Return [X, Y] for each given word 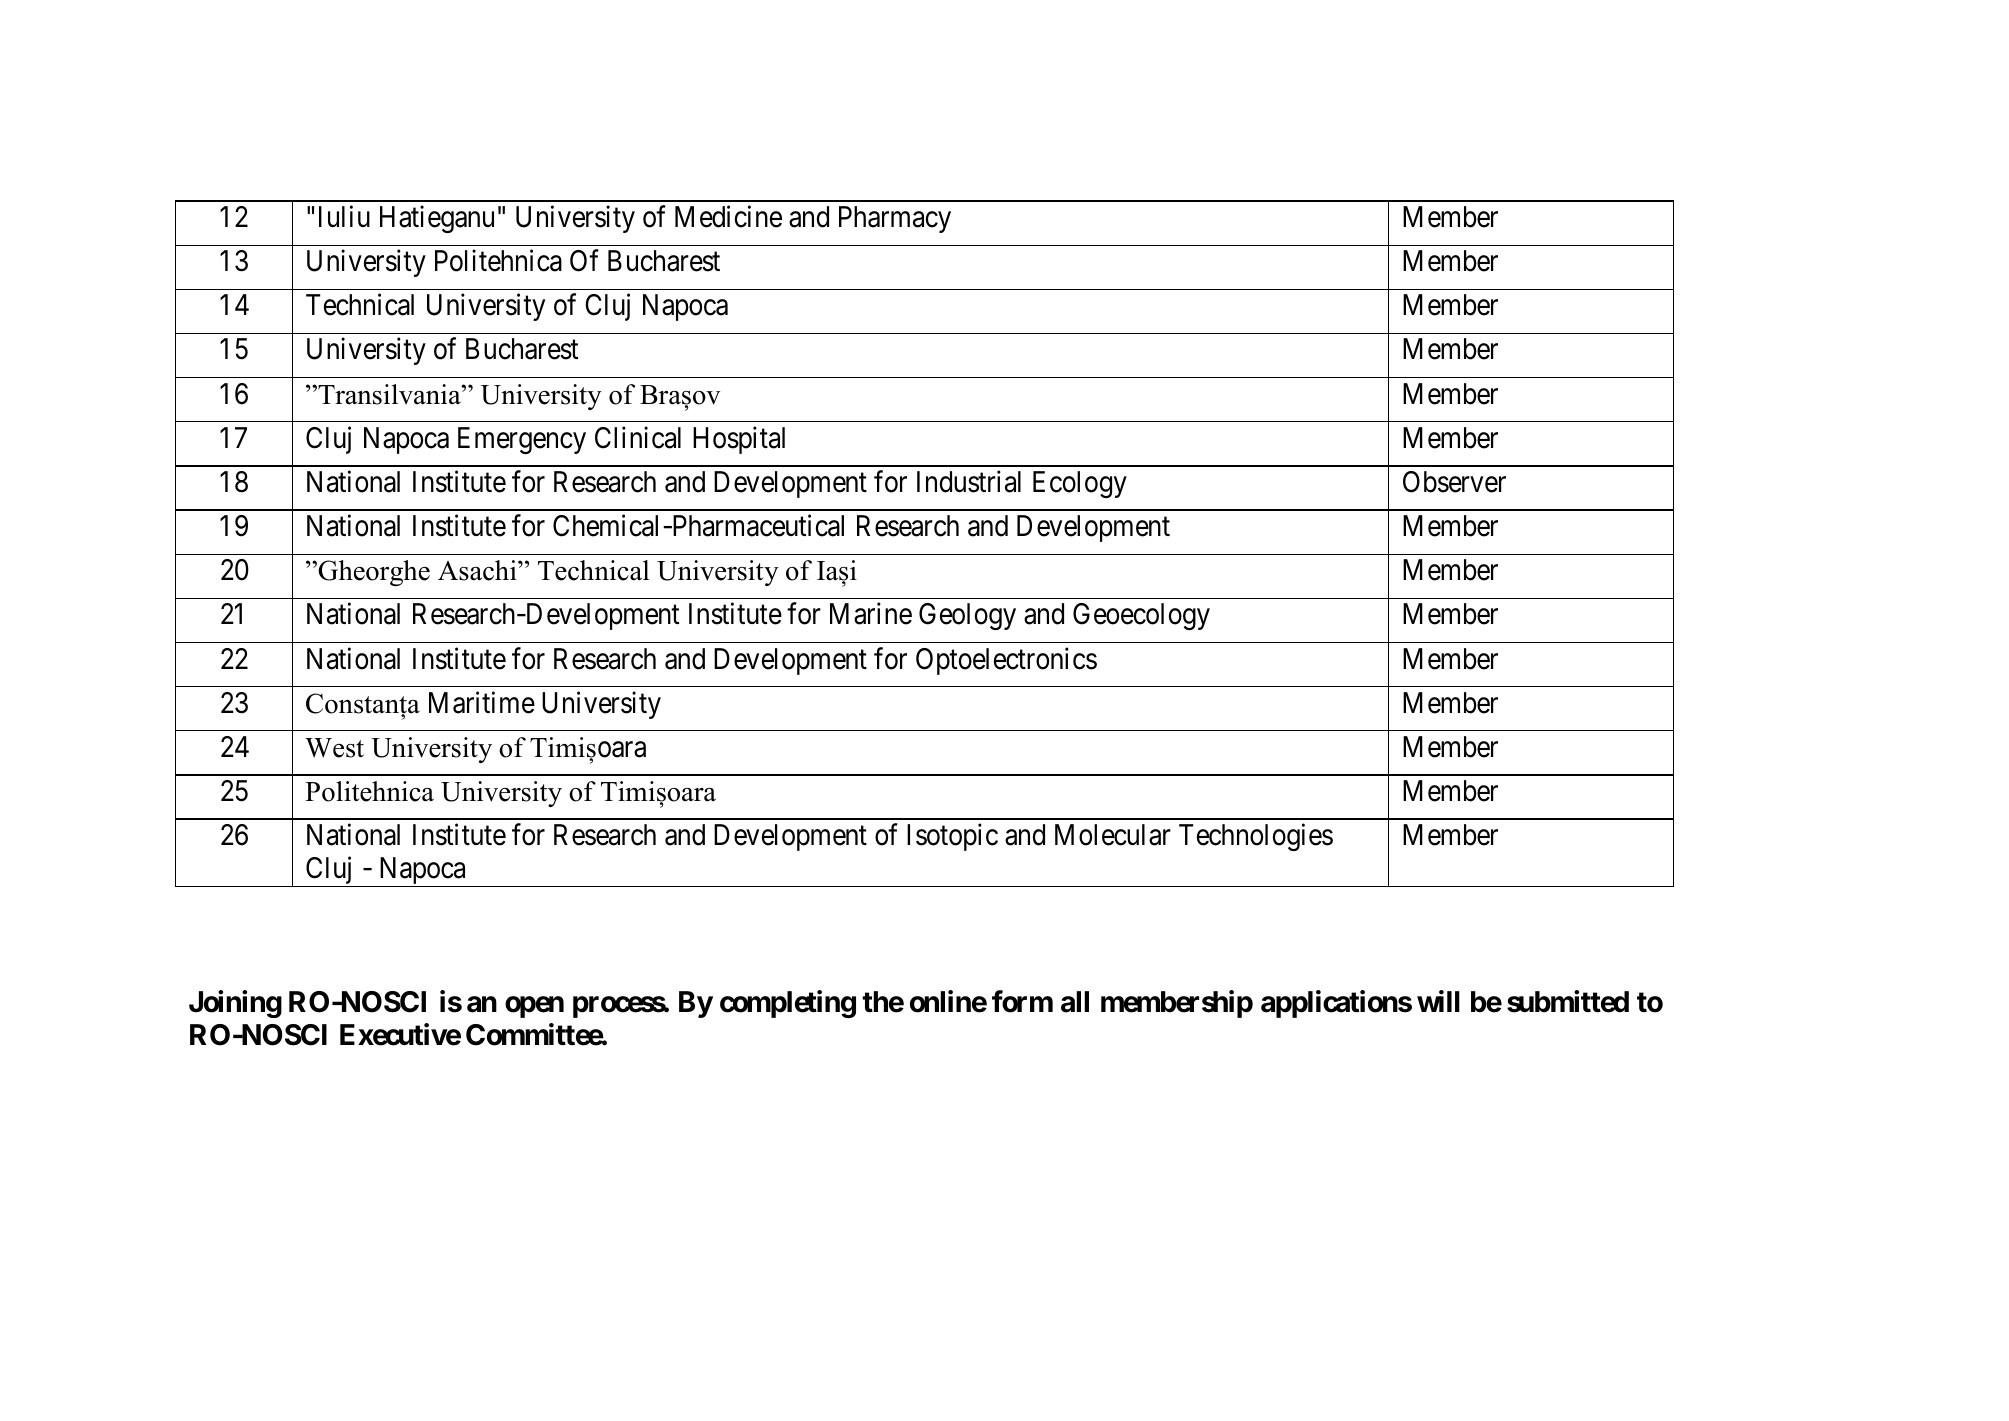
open [534, 1007]
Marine [871, 614]
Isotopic [952, 837]
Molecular [1113, 835]
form [1022, 1001]
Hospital [739, 440]
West [334, 748]
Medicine [728, 216]
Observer [1454, 482]
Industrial [969, 481]
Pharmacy [895, 219]
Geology [967, 616]
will [1438, 1001]
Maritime [482, 702]
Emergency [522, 440]
